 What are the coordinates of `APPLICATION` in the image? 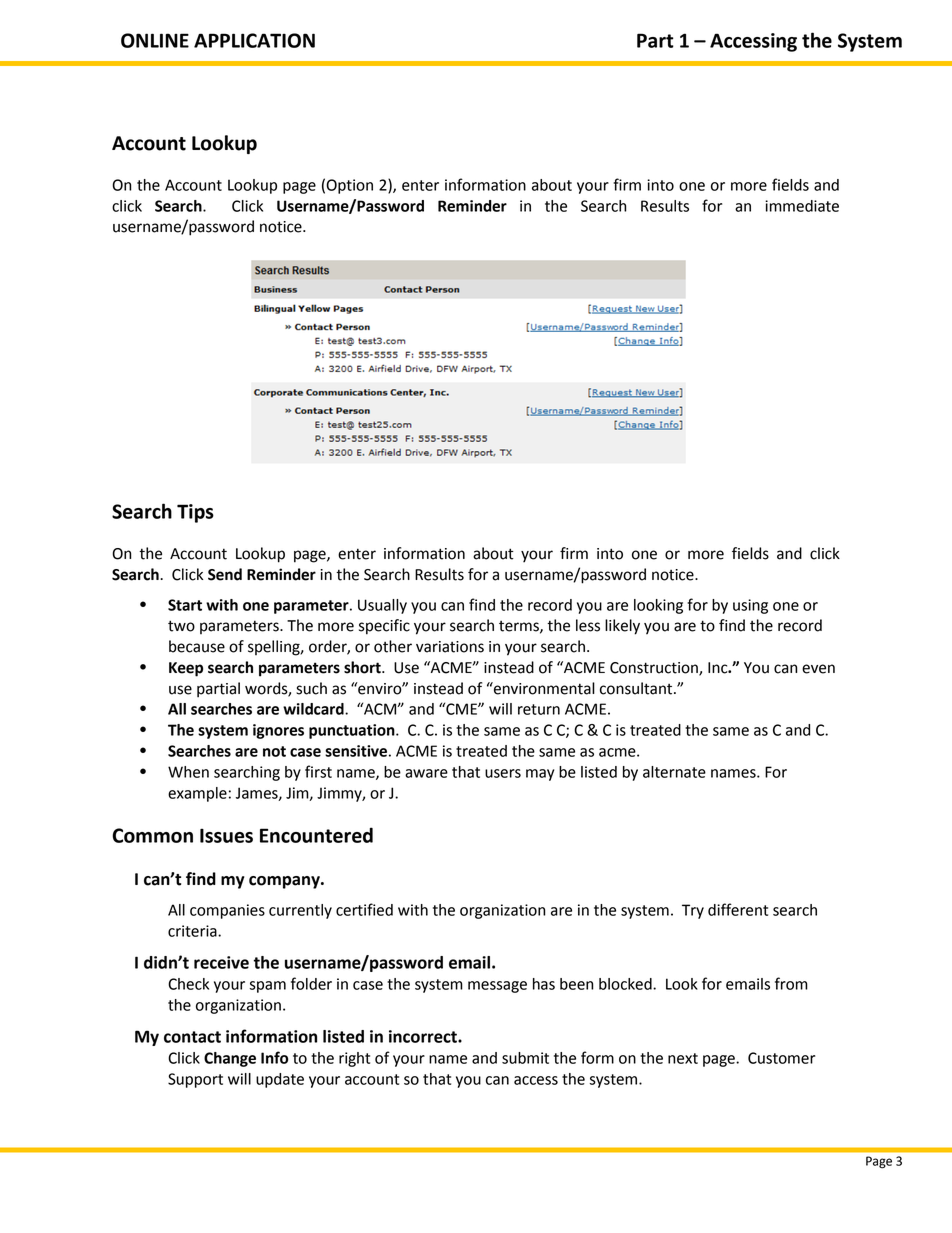 It's located at (254, 40).
